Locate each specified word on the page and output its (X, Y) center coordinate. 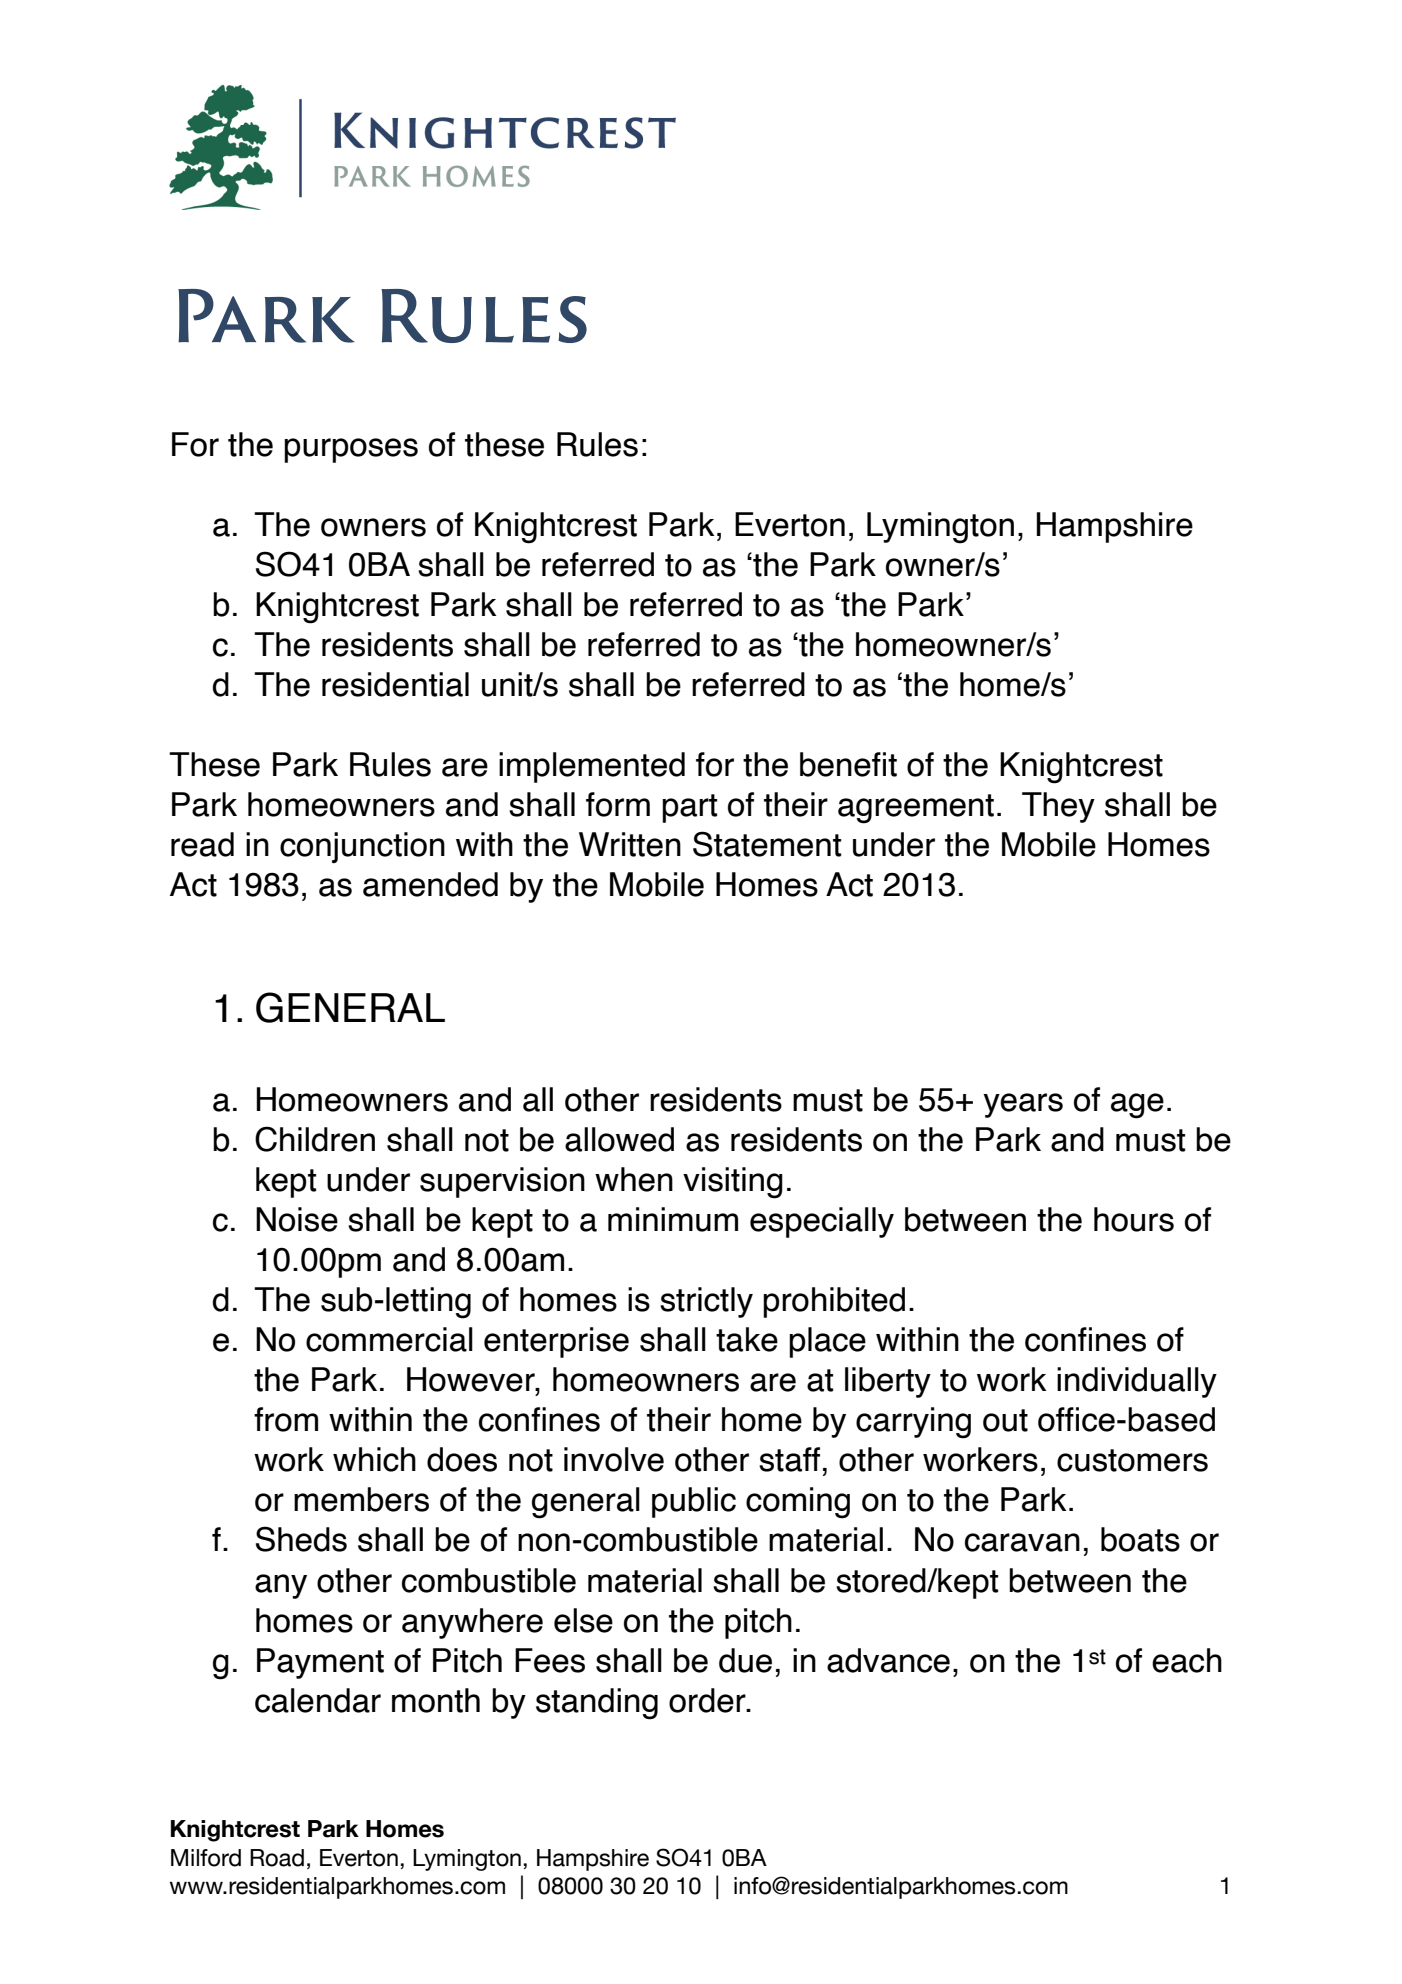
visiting (733, 1183)
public (694, 1502)
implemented (592, 767)
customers (1132, 1460)
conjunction (362, 848)
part (689, 808)
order (708, 1700)
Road (277, 1858)
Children (315, 1139)
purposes (351, 450)
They (1058, 807)
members (361, 1499)
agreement (916, 809)
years (1023, 1105)
